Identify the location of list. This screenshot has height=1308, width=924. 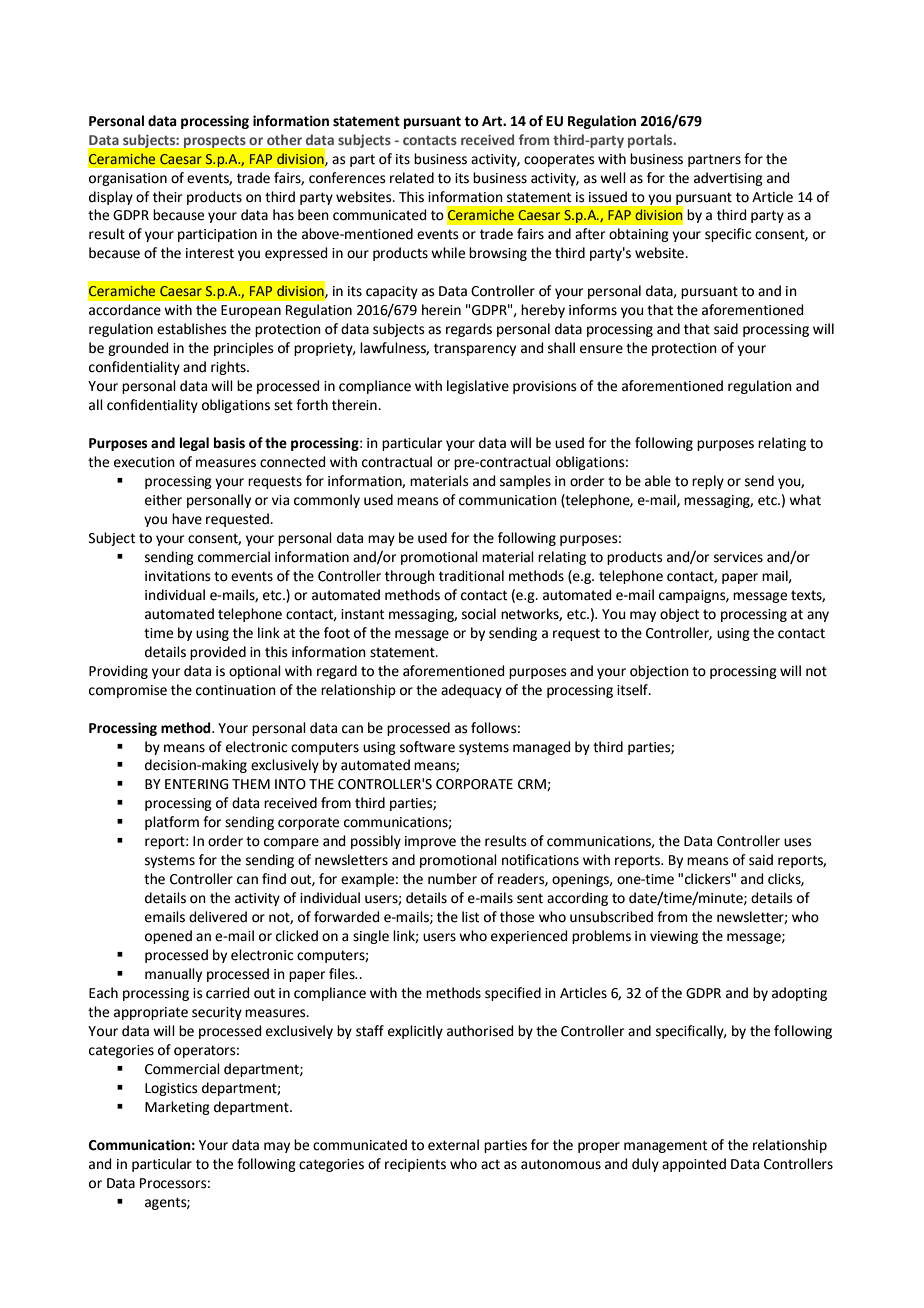
(470, 917).
